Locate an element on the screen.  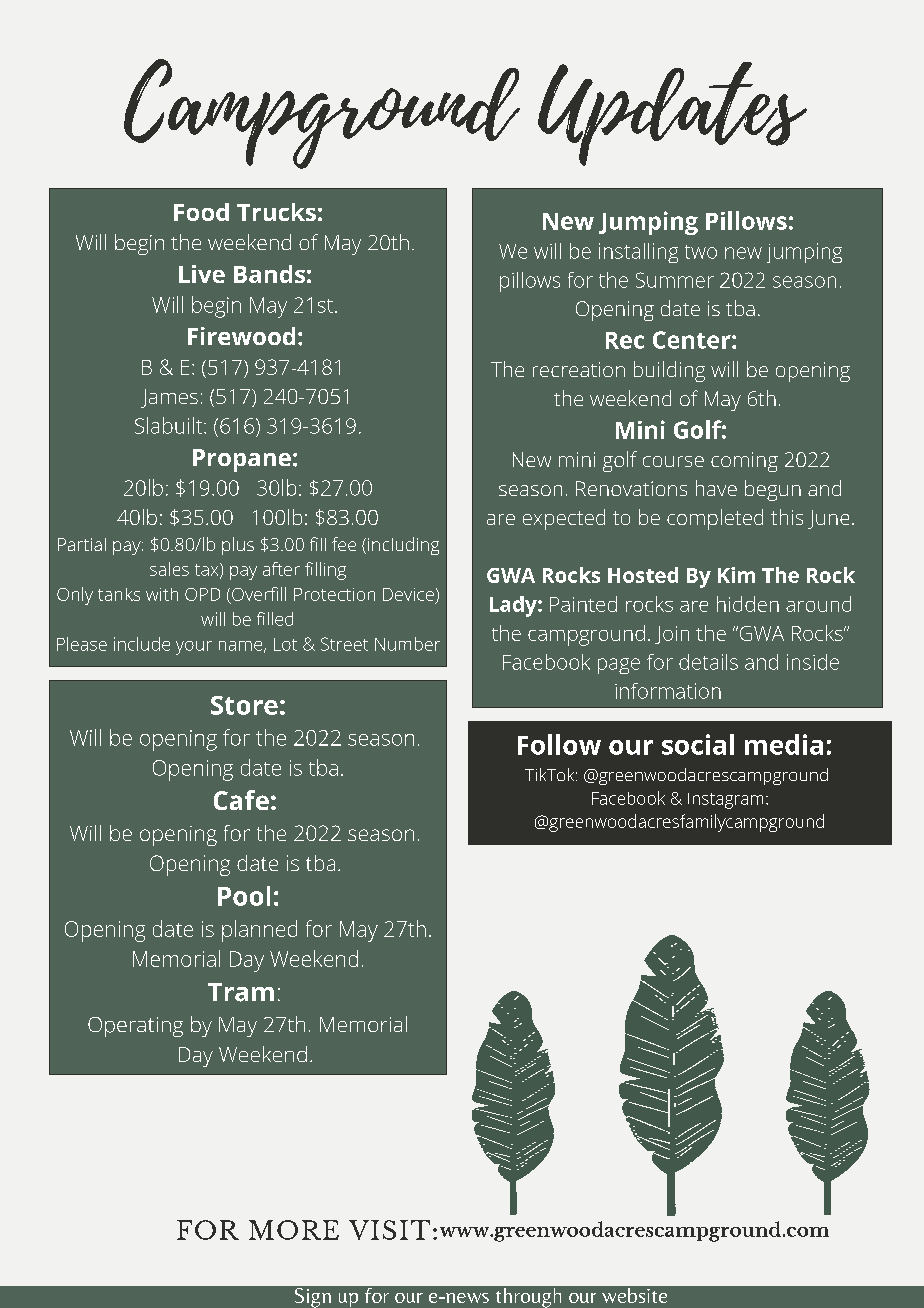
MORE is located at coordinates (294, 1230).
